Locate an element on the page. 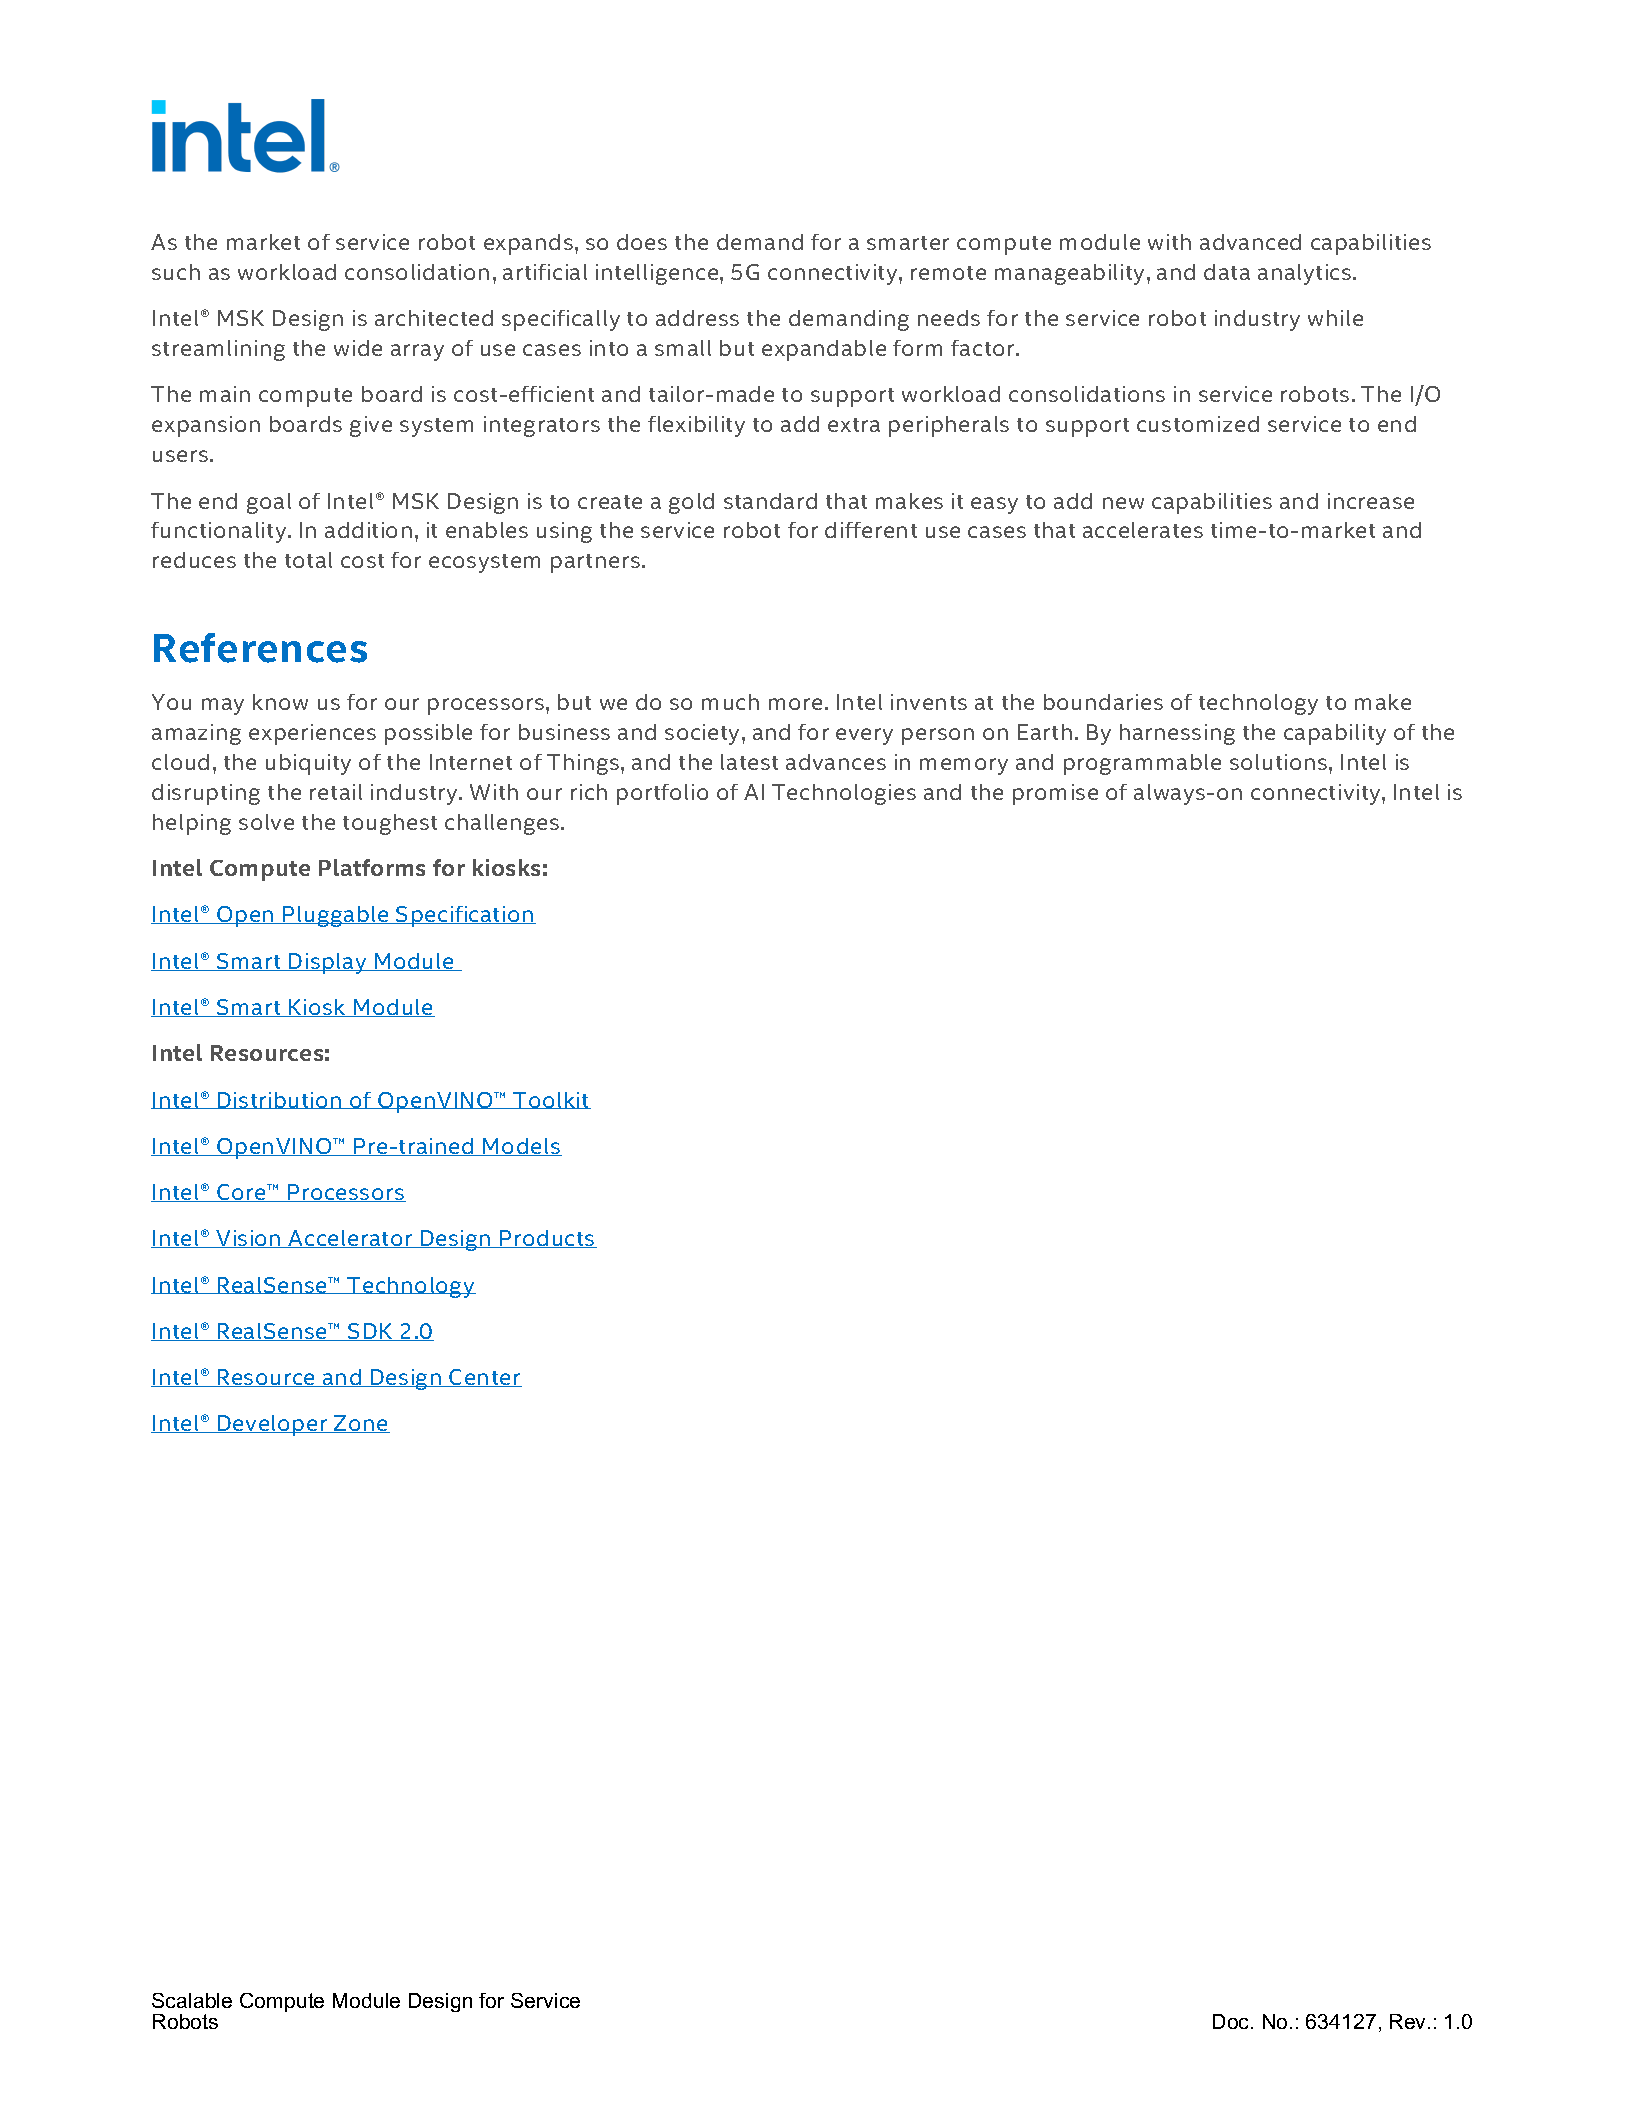 The width and height of the image is (1639, 2121). Toolkit is located at coordinates (551, 1100).
